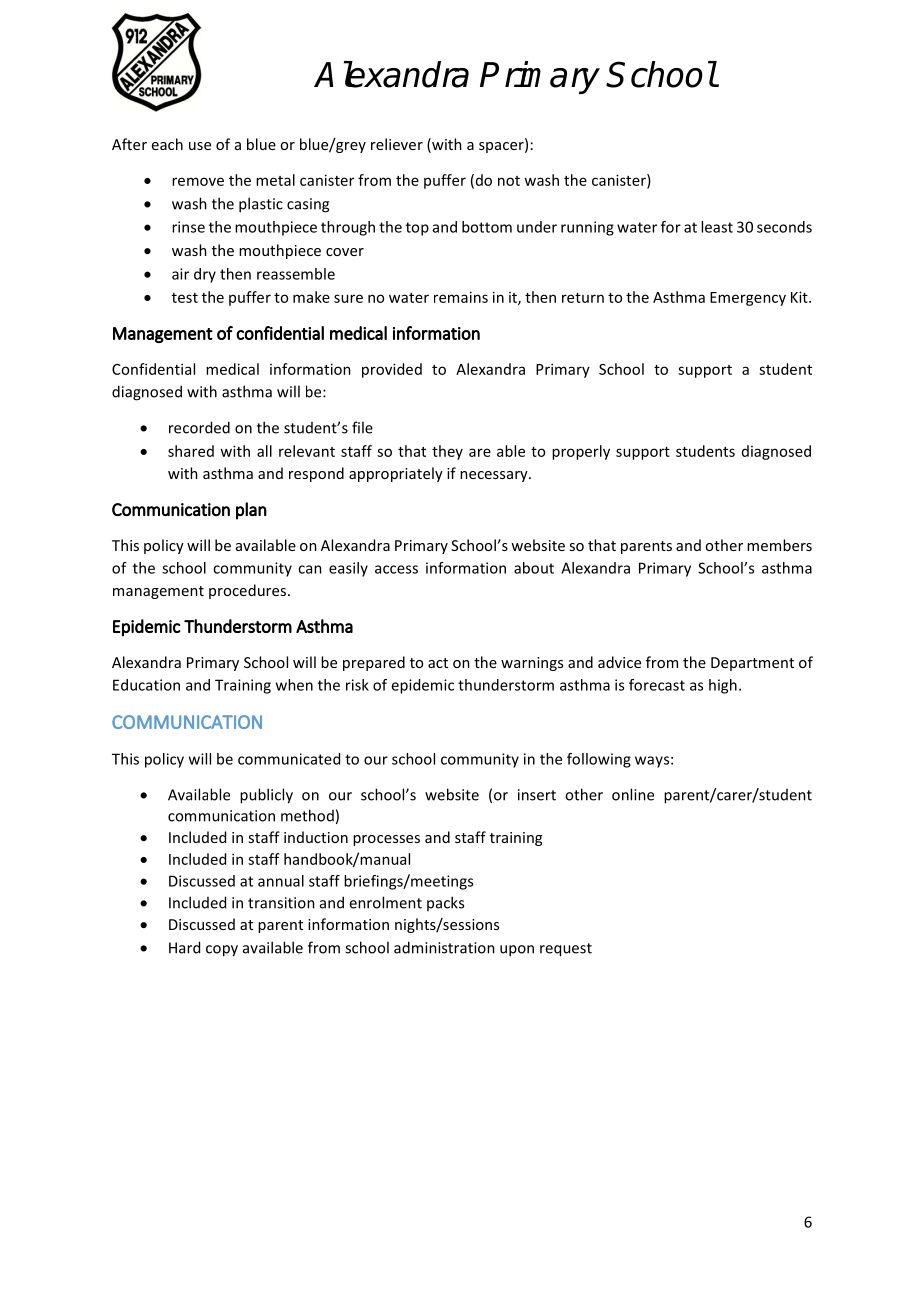 The image size is (924, 1308). What do you see at coordinates (581, 452) in the screenshot?
I see `properly` at bounding box center [581, 452].
